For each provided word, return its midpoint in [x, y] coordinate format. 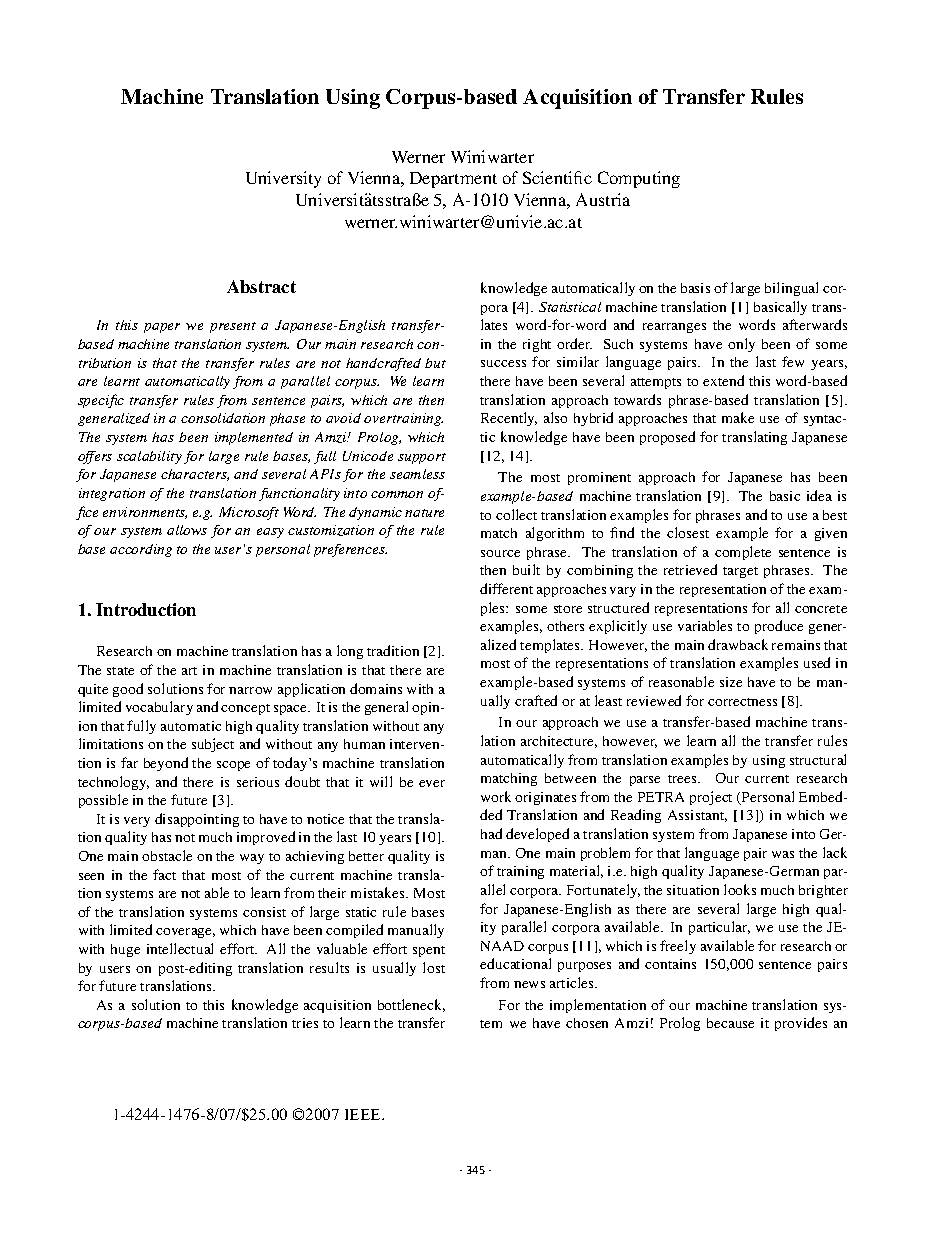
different [506, 588]
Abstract [261, 286]
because [730, 1023]
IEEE [364, 1114]
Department [453, 180]
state [120, 671]
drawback [738, 644]
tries [305, 1023]
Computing [639, 179]
